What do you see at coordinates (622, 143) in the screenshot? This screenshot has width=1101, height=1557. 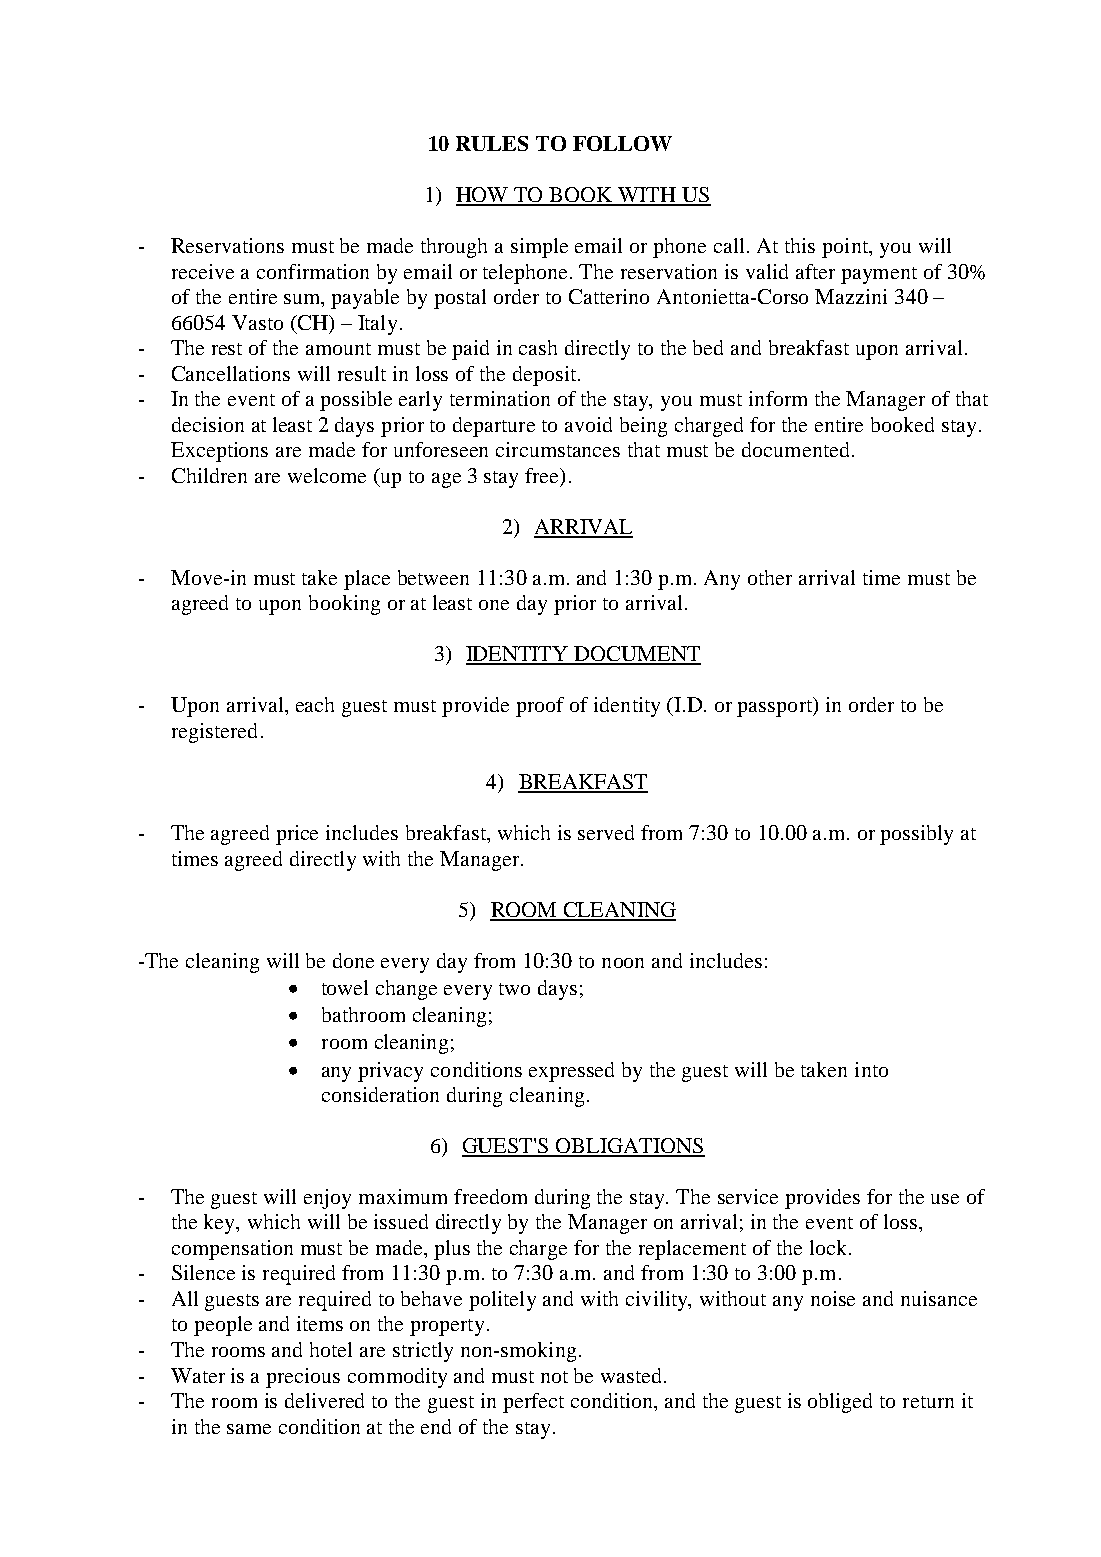 I see `FOLLOW` at bounding box center [622, 143].
